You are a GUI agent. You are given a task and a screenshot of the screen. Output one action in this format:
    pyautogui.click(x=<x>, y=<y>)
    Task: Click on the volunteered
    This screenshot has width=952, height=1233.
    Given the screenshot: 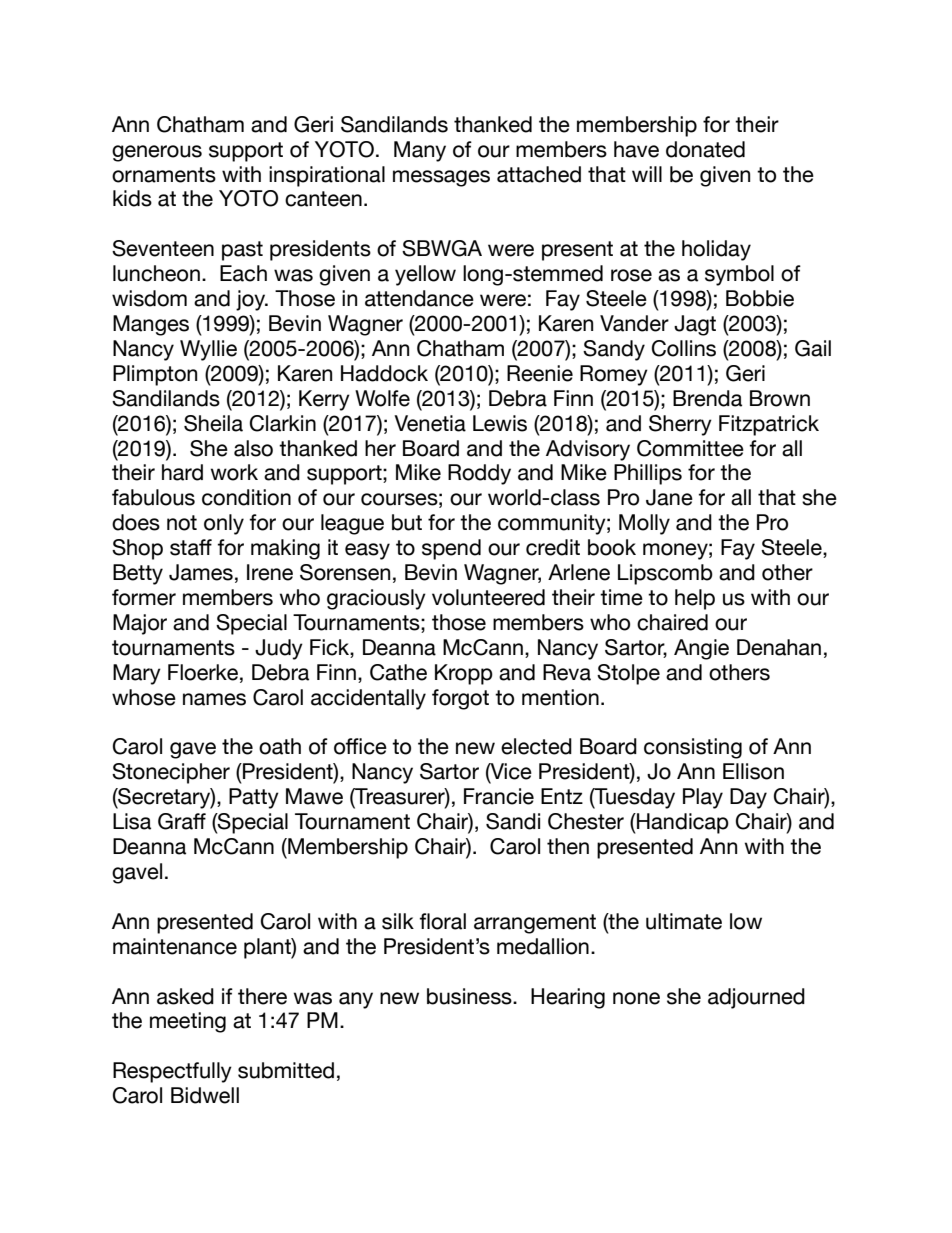 What is the action you would take?
    pyautogui.click(x=488, y=597)
